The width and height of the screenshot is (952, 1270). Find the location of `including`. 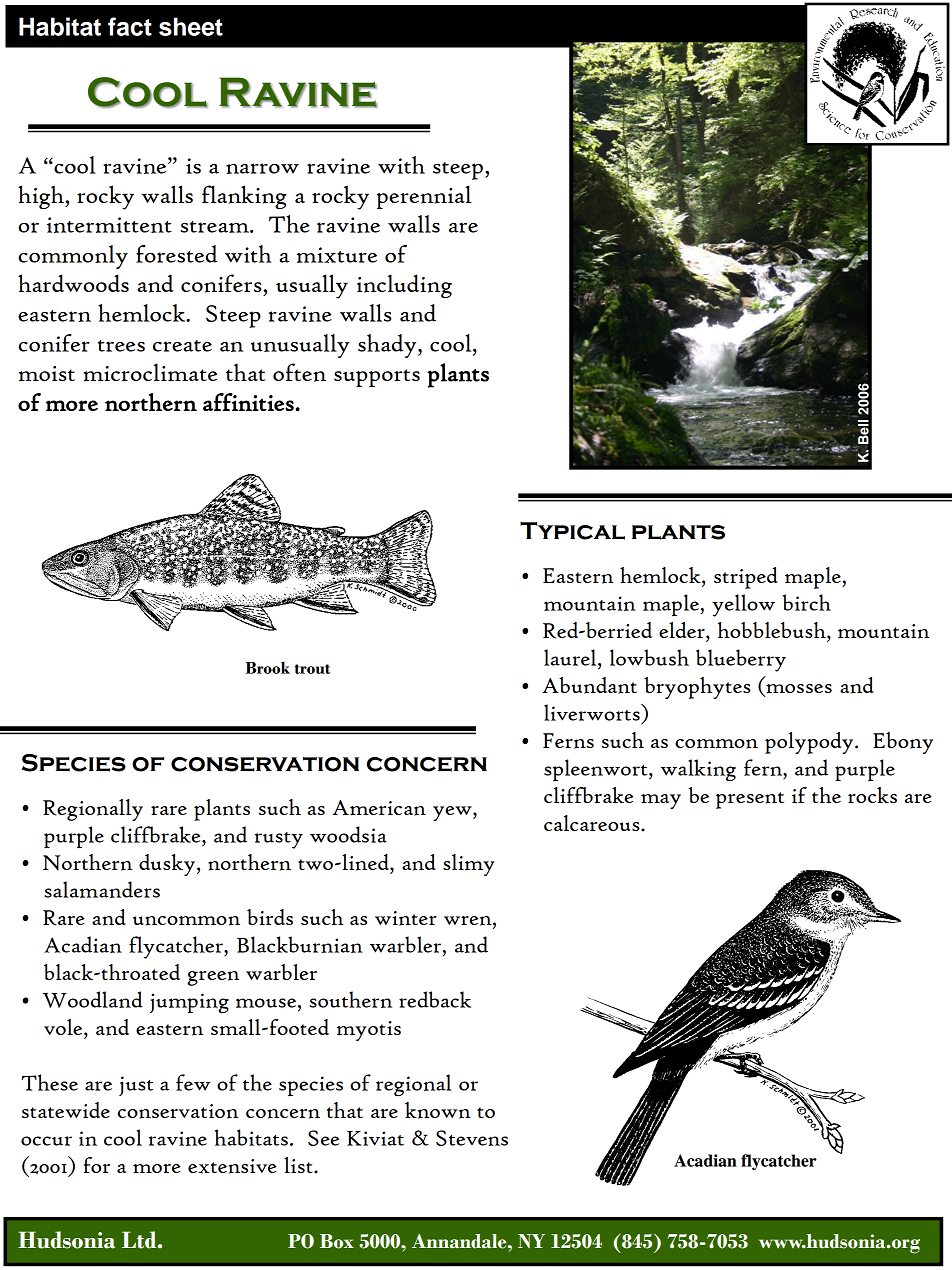

including is located at coordinates (404, 286).
